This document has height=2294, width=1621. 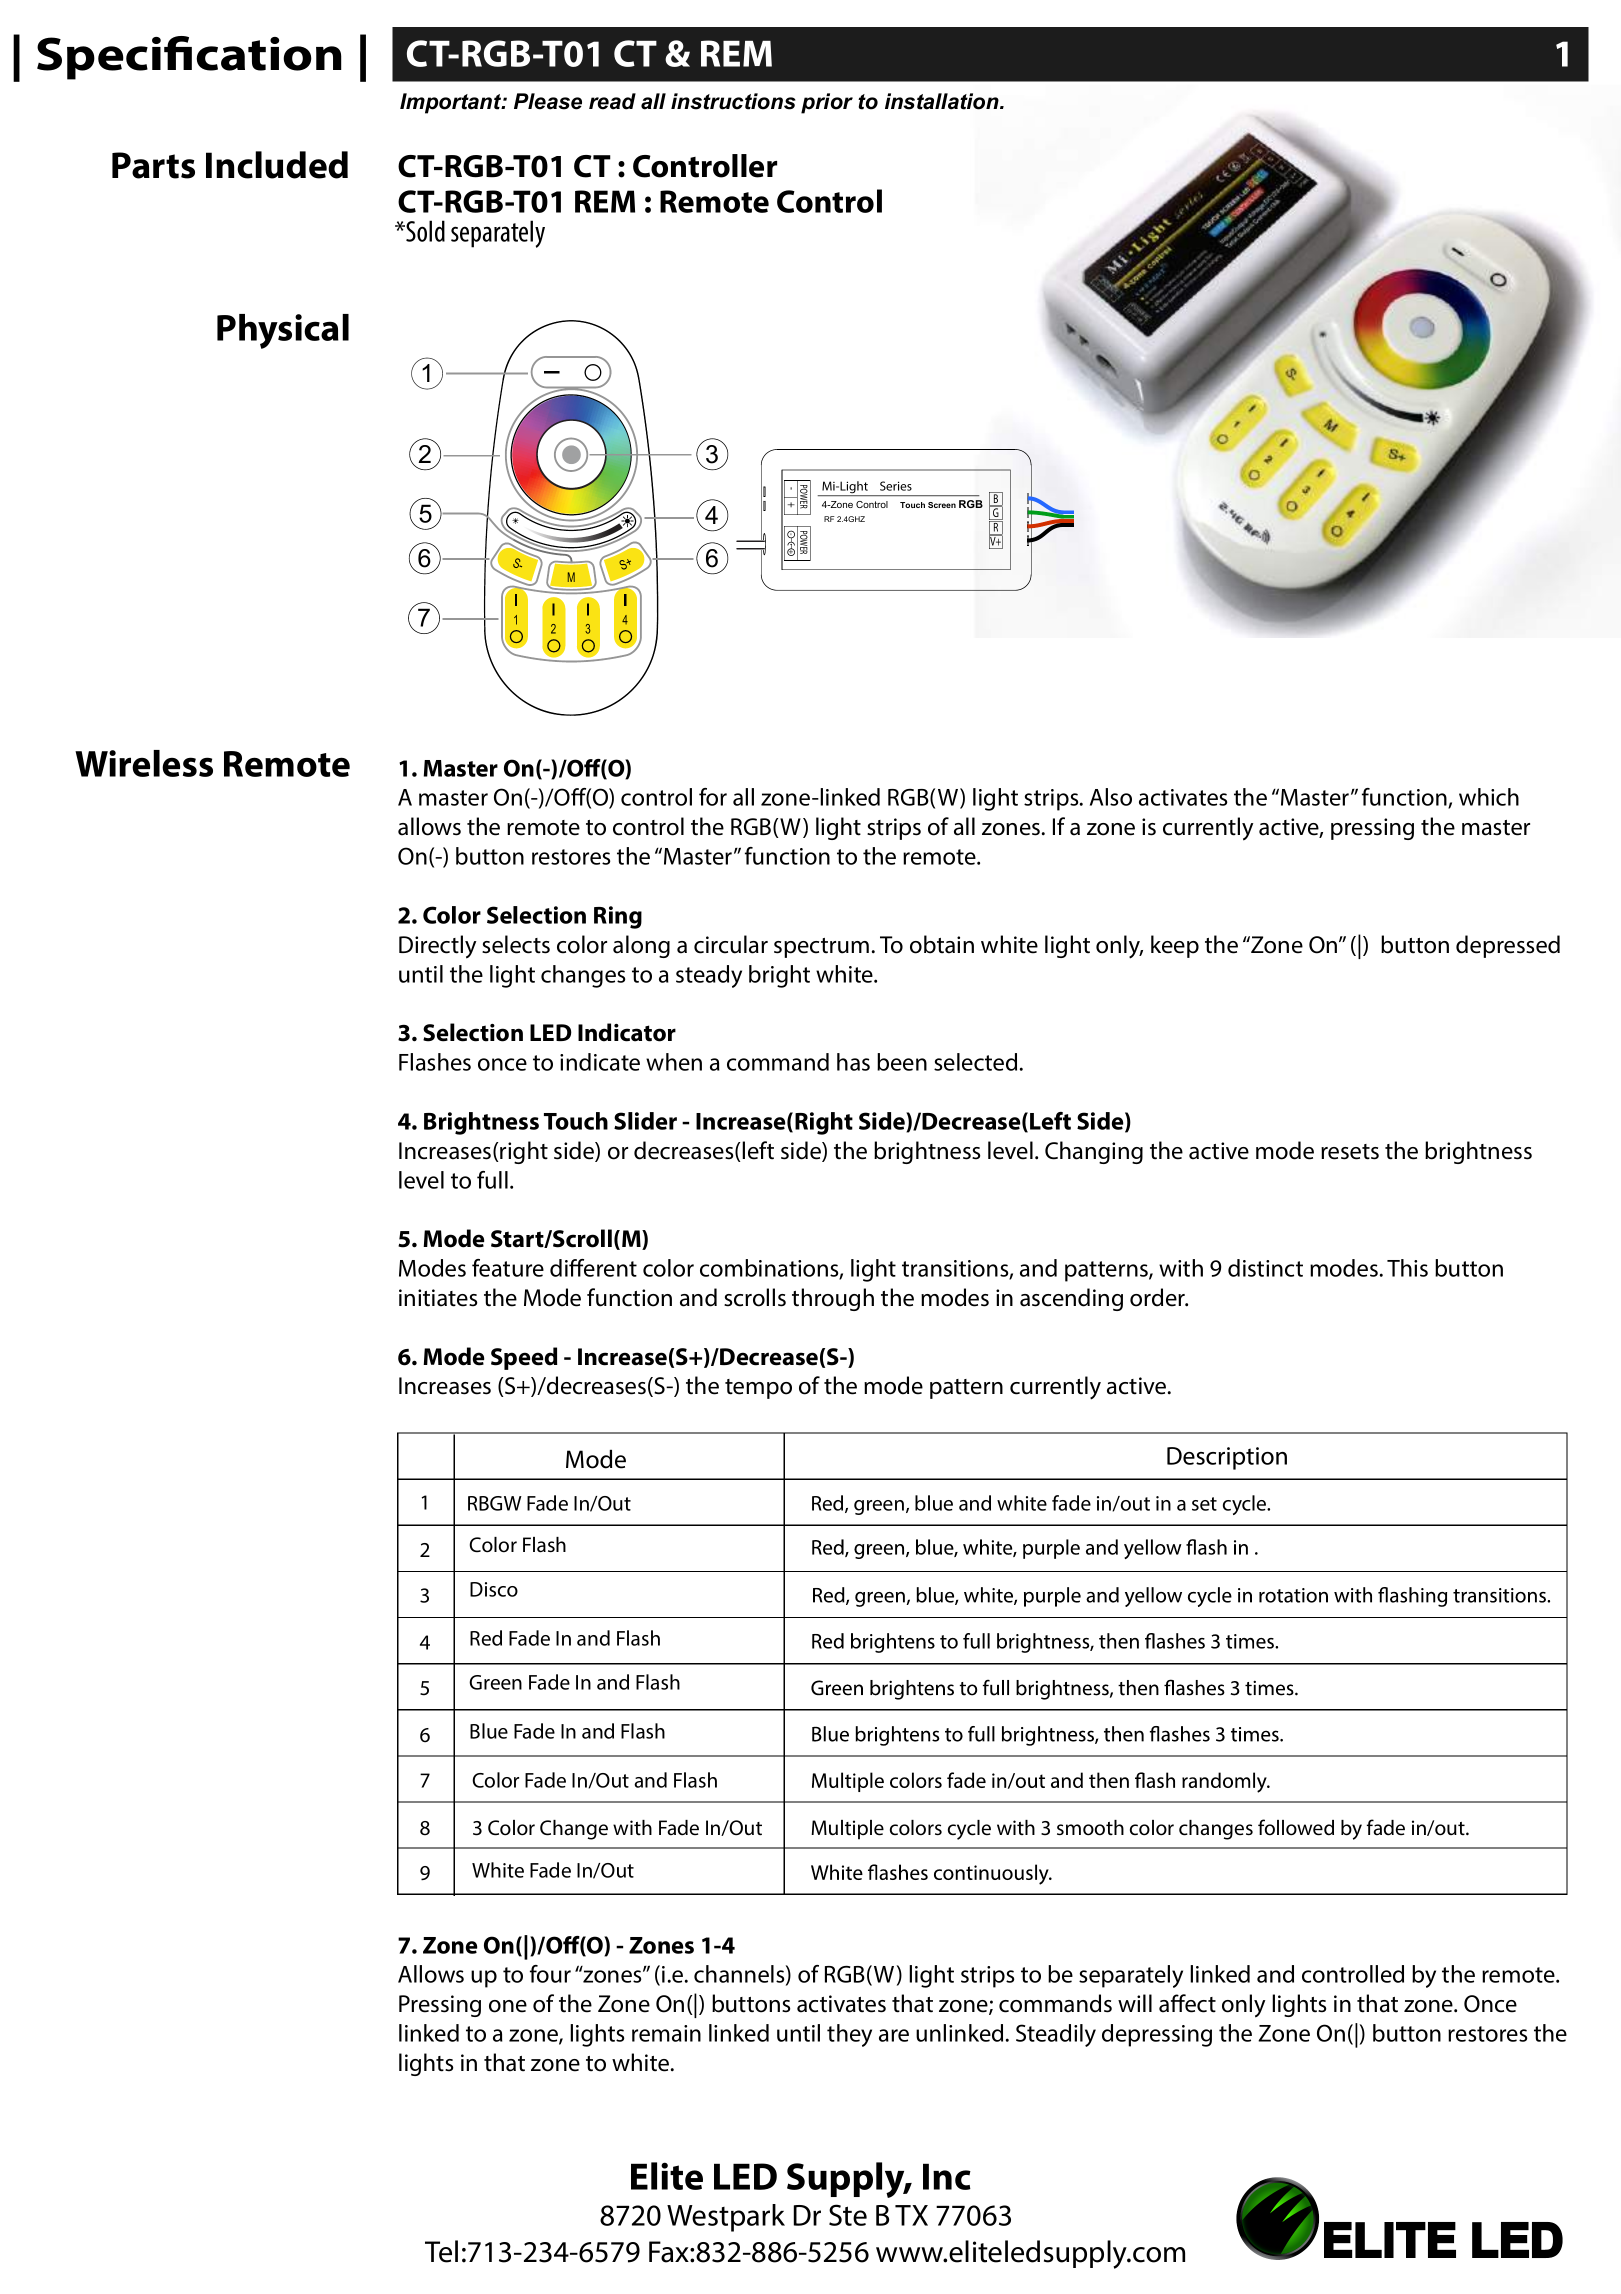 What do you see at coordinates (1407, 1268) in the document?
I see `This` at bounding box center [1407, 1268].
